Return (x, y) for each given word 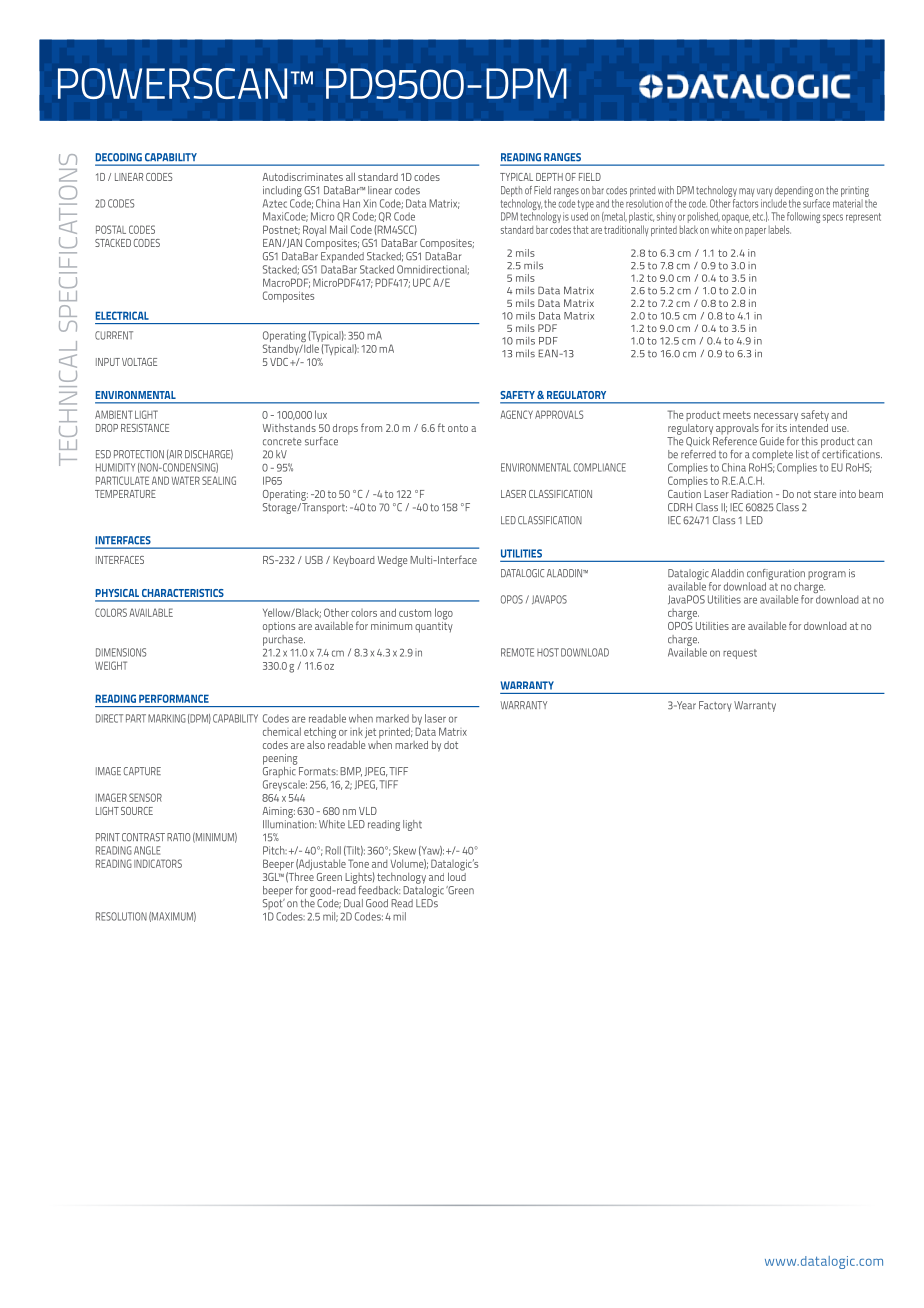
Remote (517, 652)
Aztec (275, 203)
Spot (274, 904)
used (579, 216)
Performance (174, 698)
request (740, 654)
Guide (772, 441)
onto (458, 428)
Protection (139, 454)
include (774, 203)
